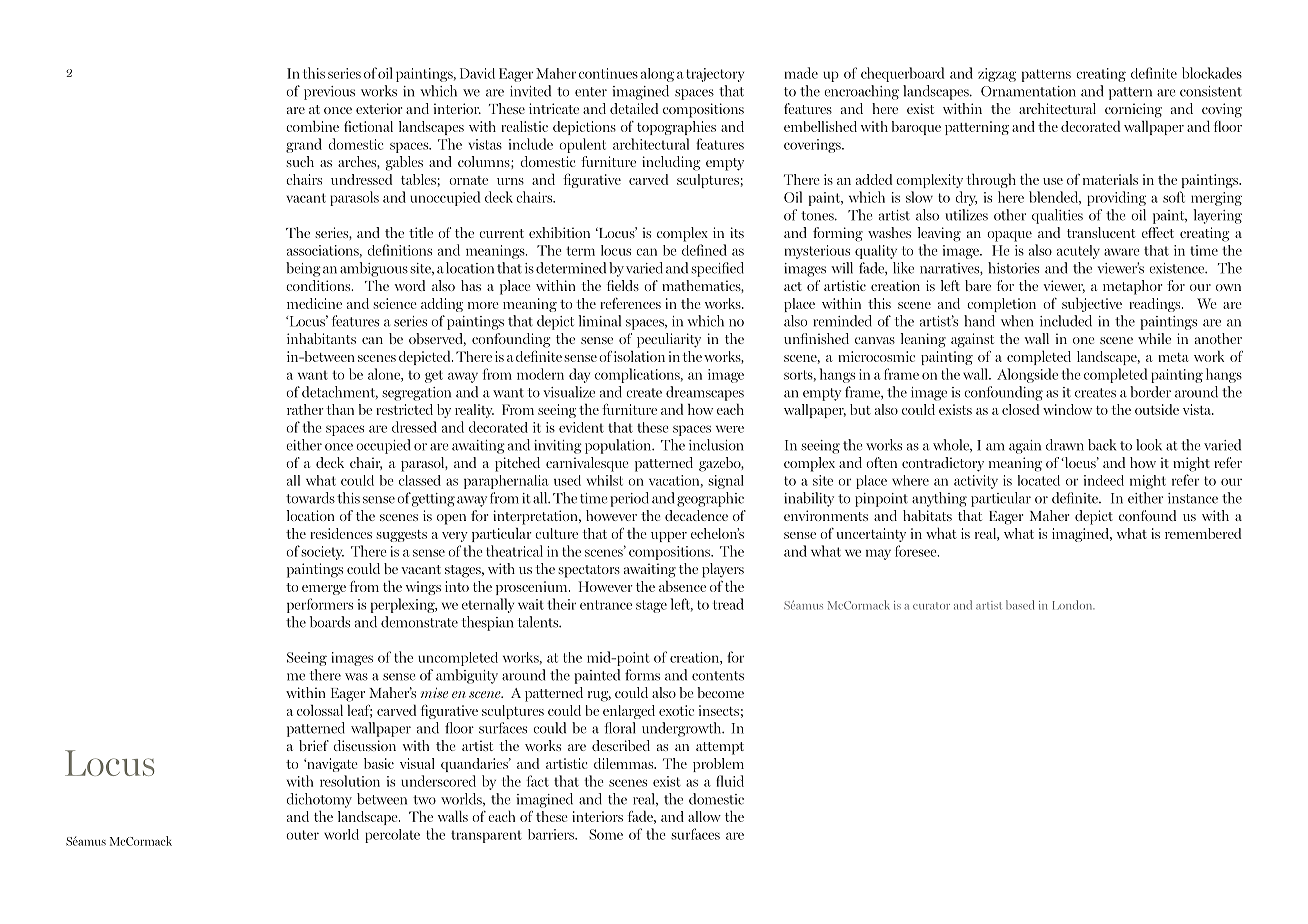  I want to click on made, so click(801, 73).
